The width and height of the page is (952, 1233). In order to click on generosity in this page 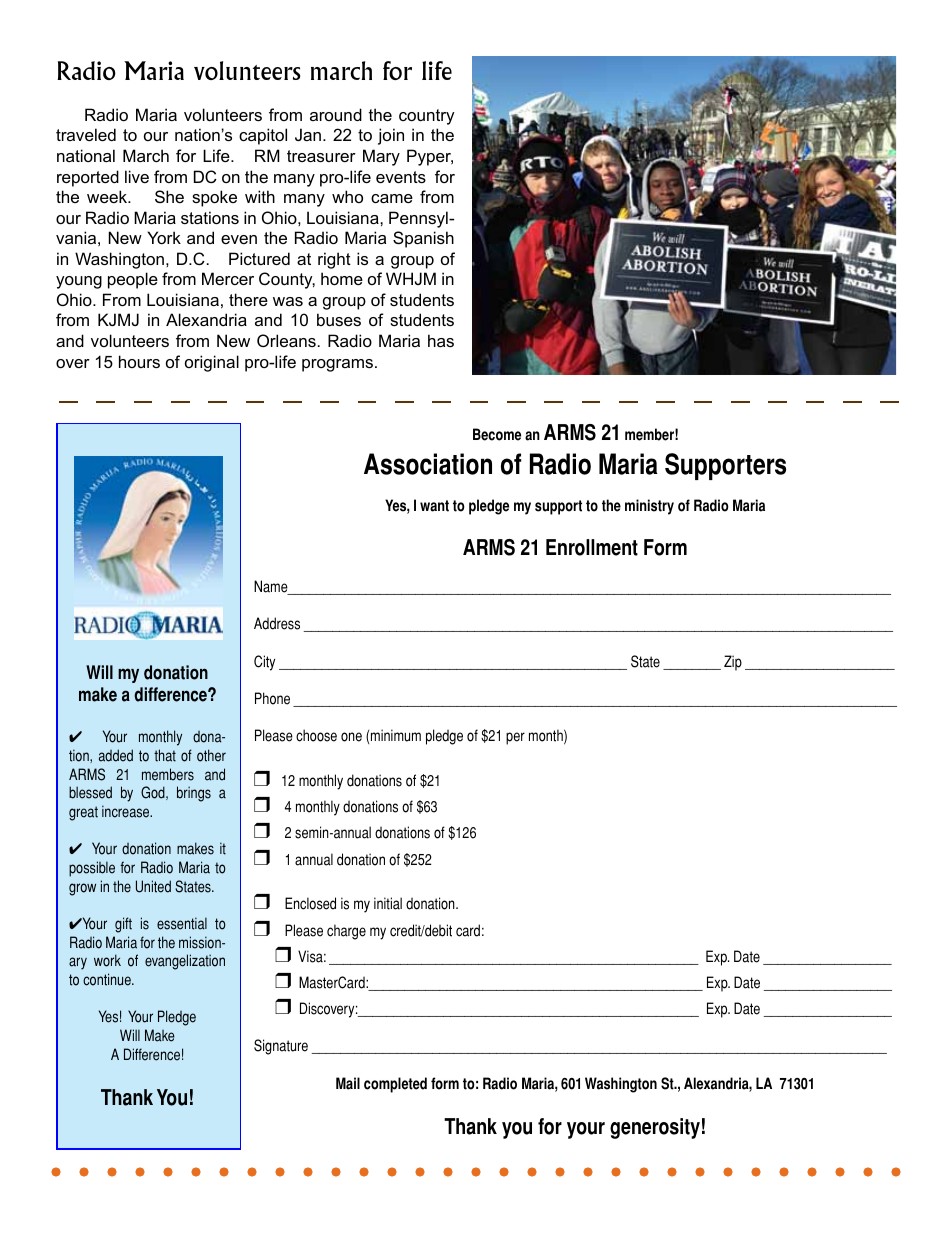, I will do `click(655, 1128)`.
